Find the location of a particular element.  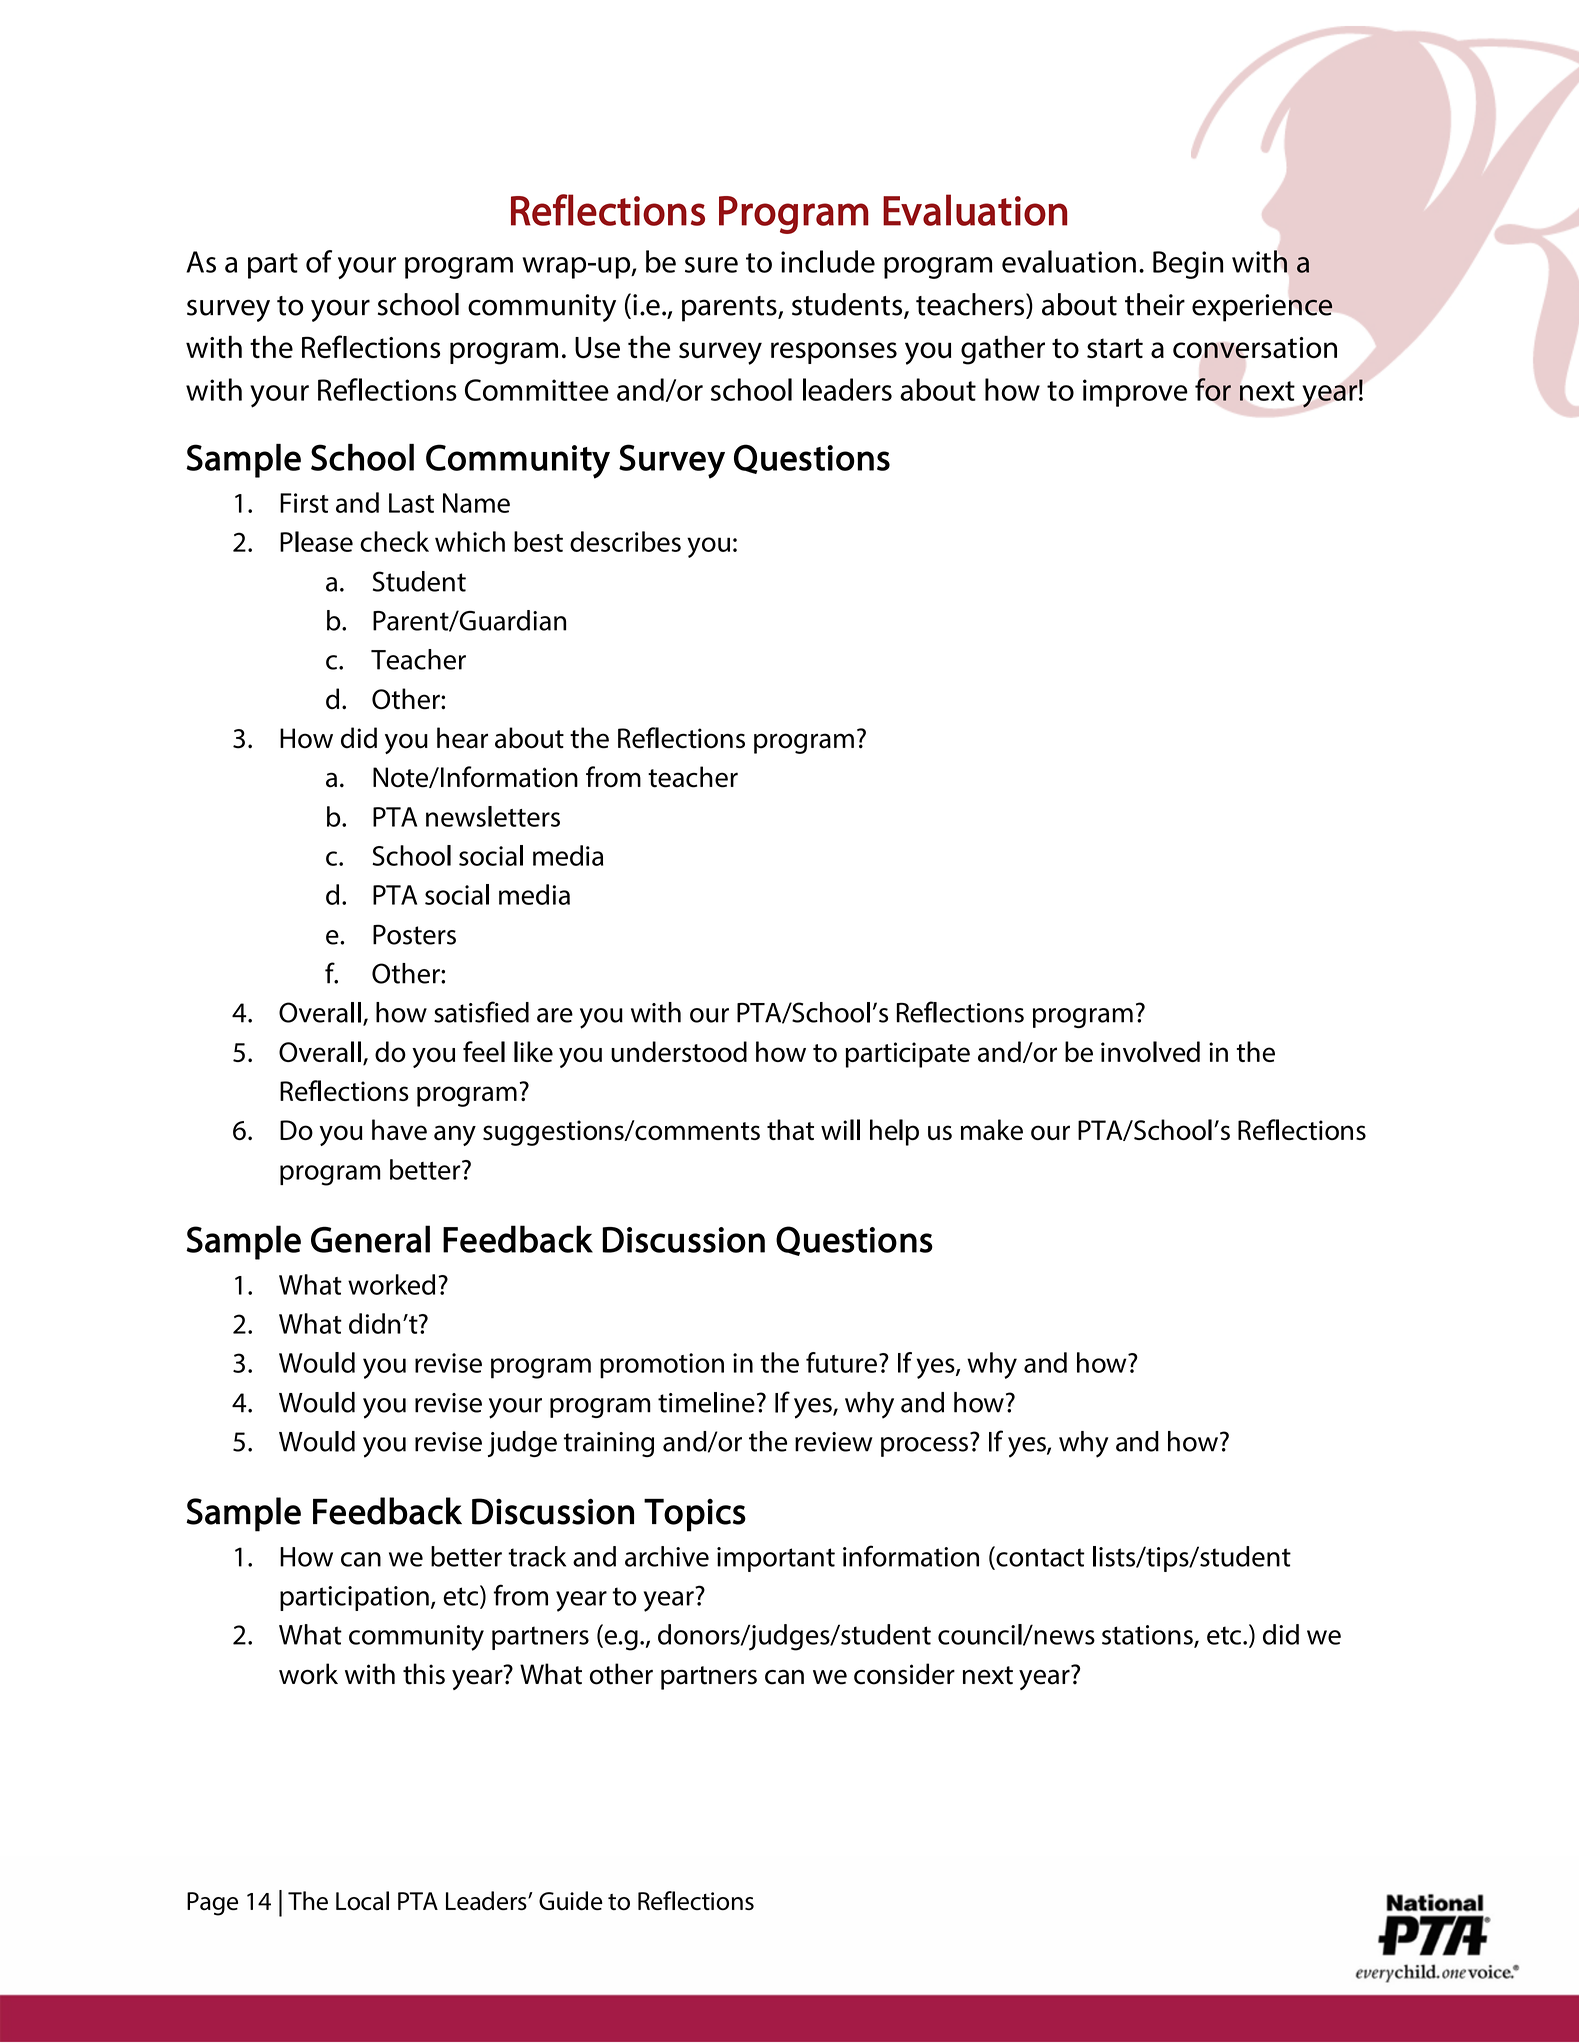

sure is located at coordinates (711, 265).
